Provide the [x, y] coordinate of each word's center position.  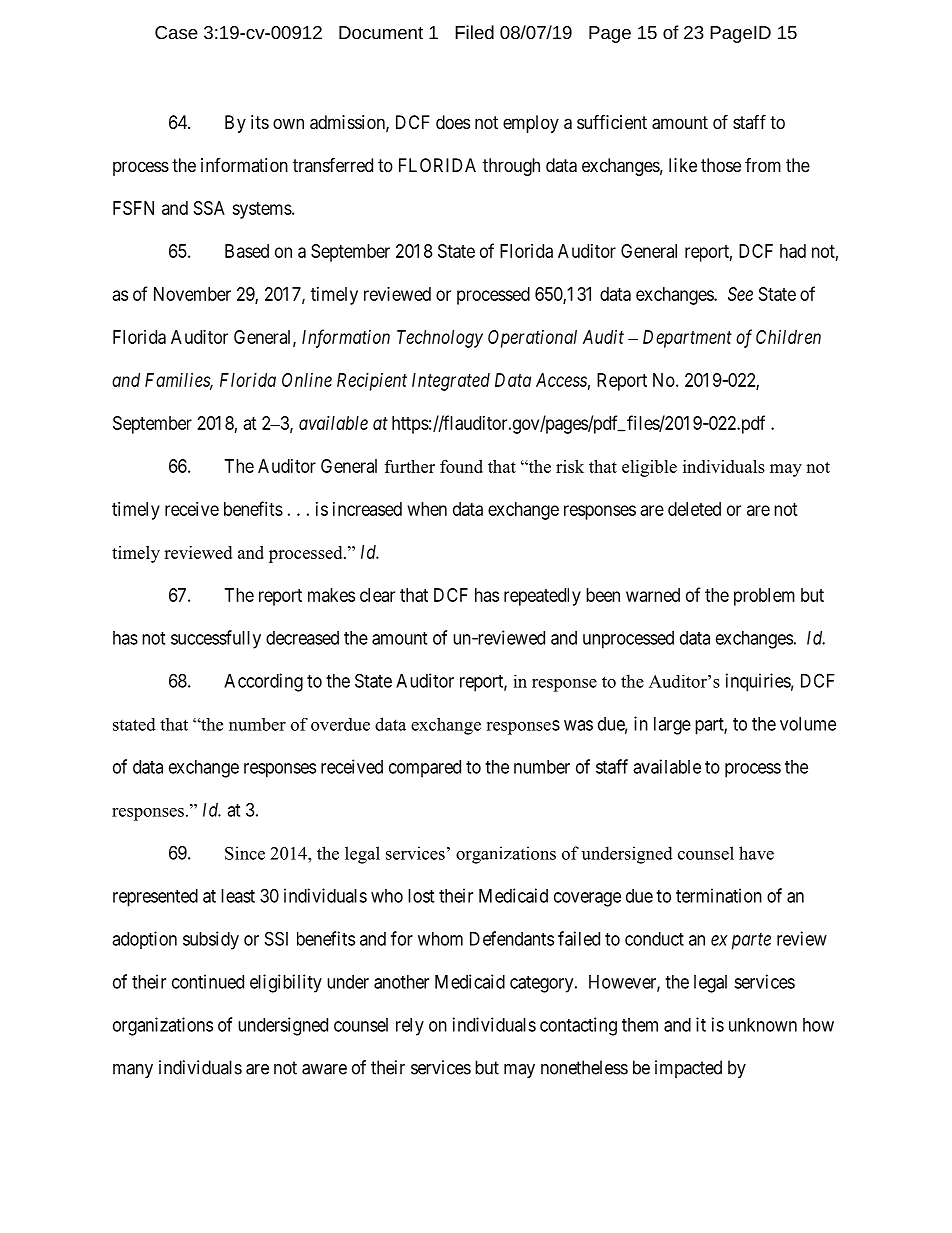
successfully [216, 639]
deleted [694, 509]
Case [176, 32]
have [756, 853]
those [721, 165]
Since [245, 853]
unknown [763, 1025]
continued [208, 981]
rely [410, 1027]
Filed [474, 32]
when [427, 509]
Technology [440, 339]
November [192, 294]
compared [425, 769]
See [740, 294]
